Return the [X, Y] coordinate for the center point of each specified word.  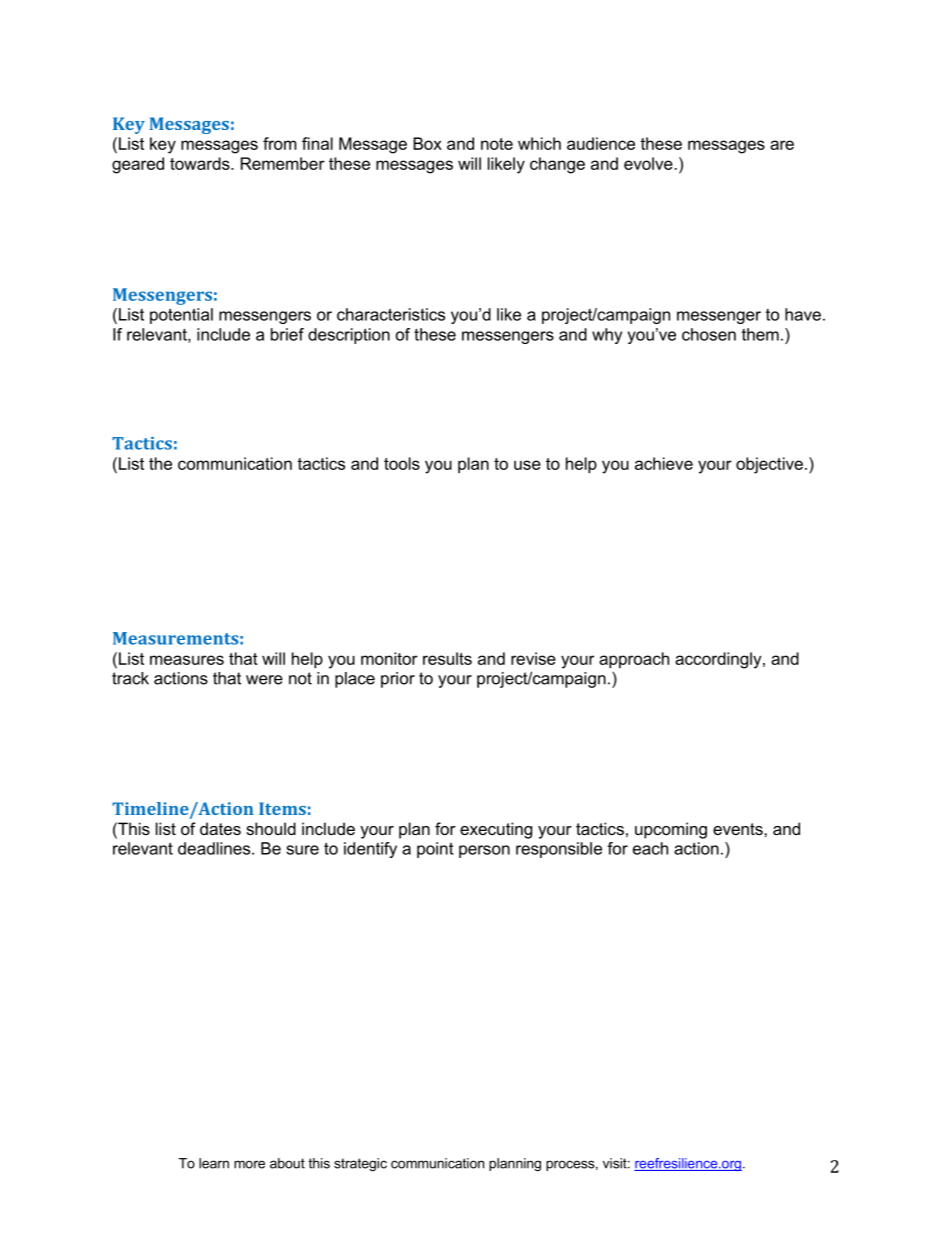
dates [220, 828]
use [527, 465]
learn [214, 1163]
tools [402, 463]
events [739, 829]
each [650, 848]
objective [769, 465]
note [497, 144]
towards [201, 163]
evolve [648, 163]
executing [496, 830]
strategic [360, 1165]
